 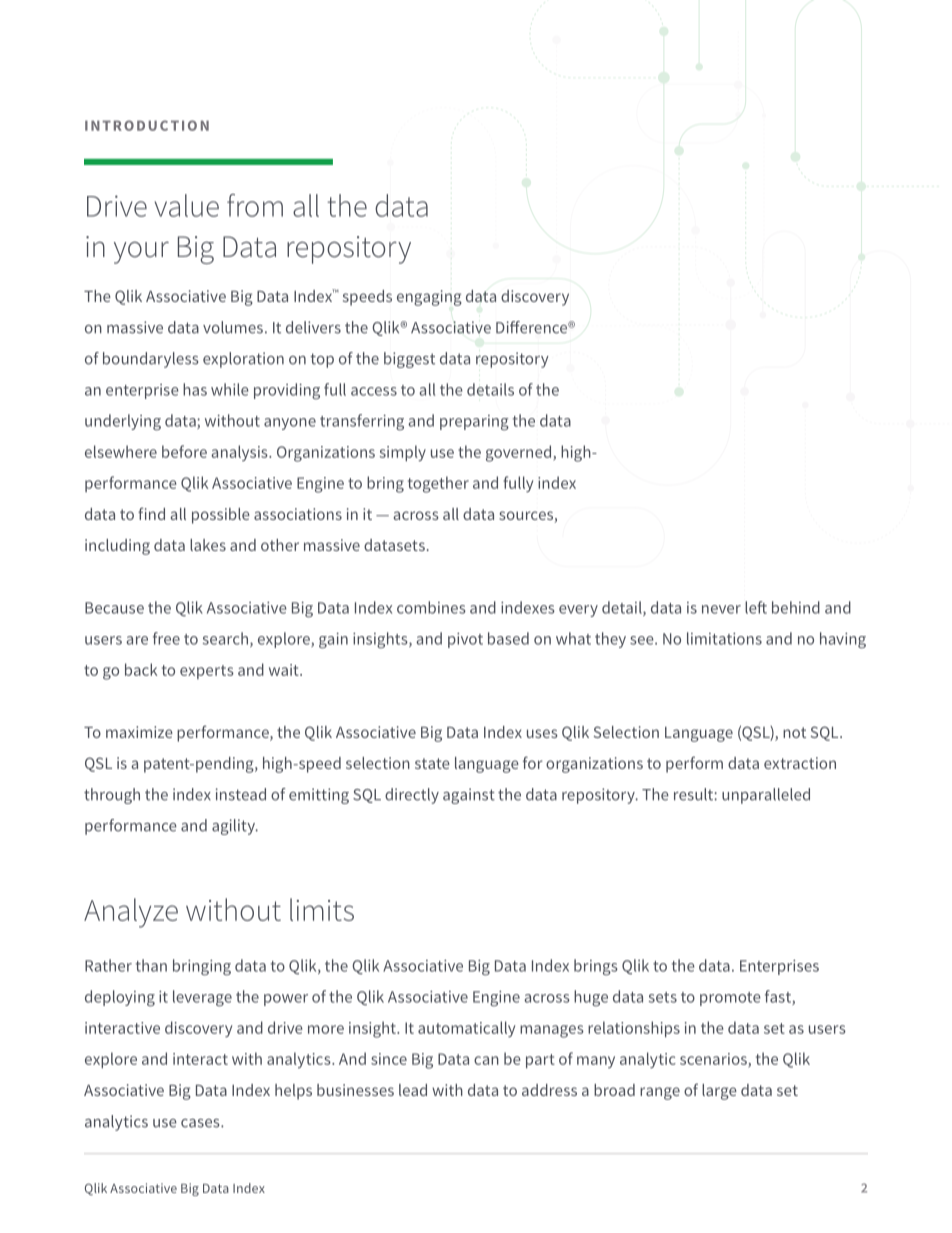 What do you see at coordinates (235, 827) in the page?
I see `agility` at bounding box center [235, 827].
